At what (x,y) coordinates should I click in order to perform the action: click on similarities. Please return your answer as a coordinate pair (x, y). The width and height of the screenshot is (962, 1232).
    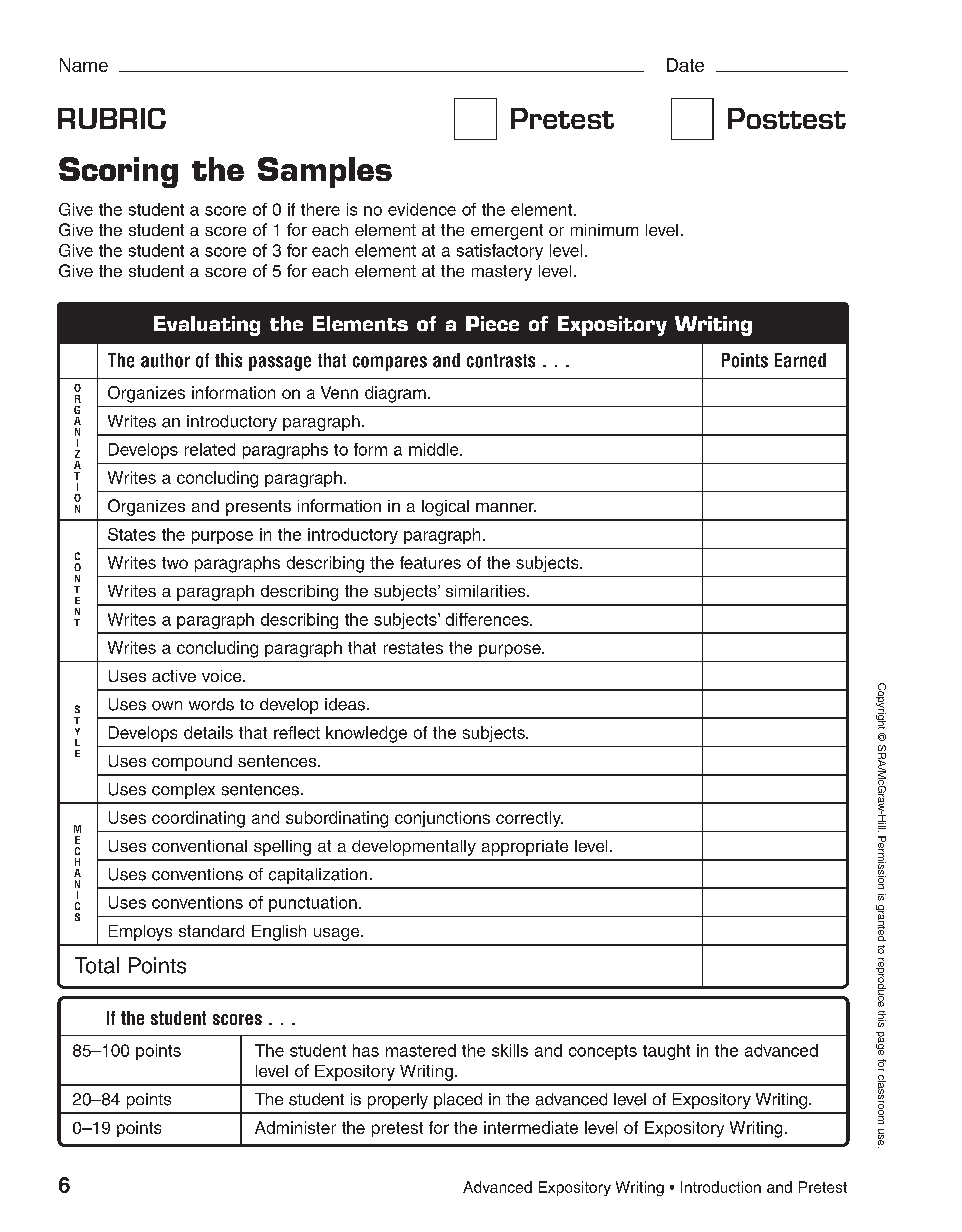
    Looking at the image, I should click on (487, 591).
